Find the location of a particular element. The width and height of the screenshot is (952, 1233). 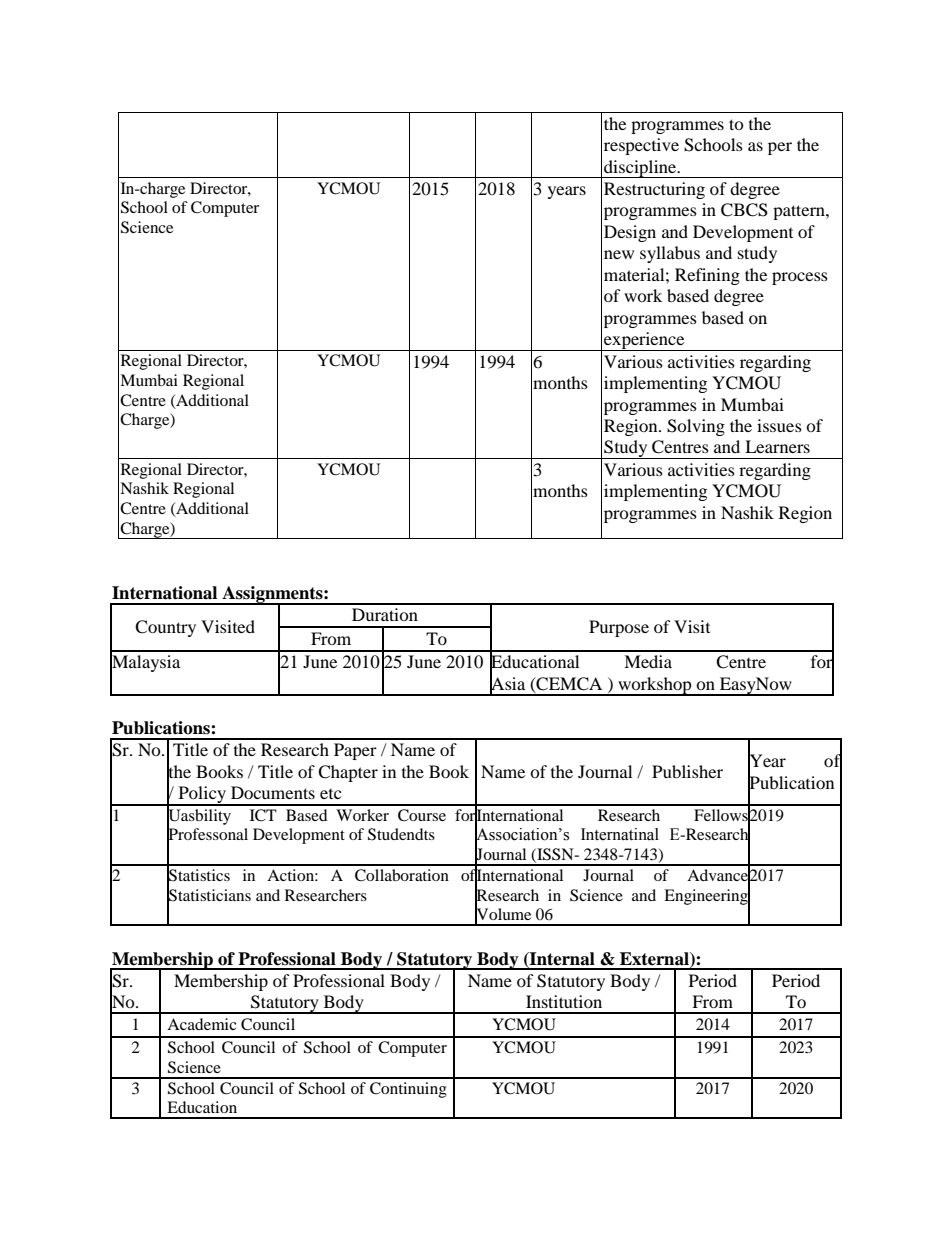

new is located at coordinates (619, 254).
